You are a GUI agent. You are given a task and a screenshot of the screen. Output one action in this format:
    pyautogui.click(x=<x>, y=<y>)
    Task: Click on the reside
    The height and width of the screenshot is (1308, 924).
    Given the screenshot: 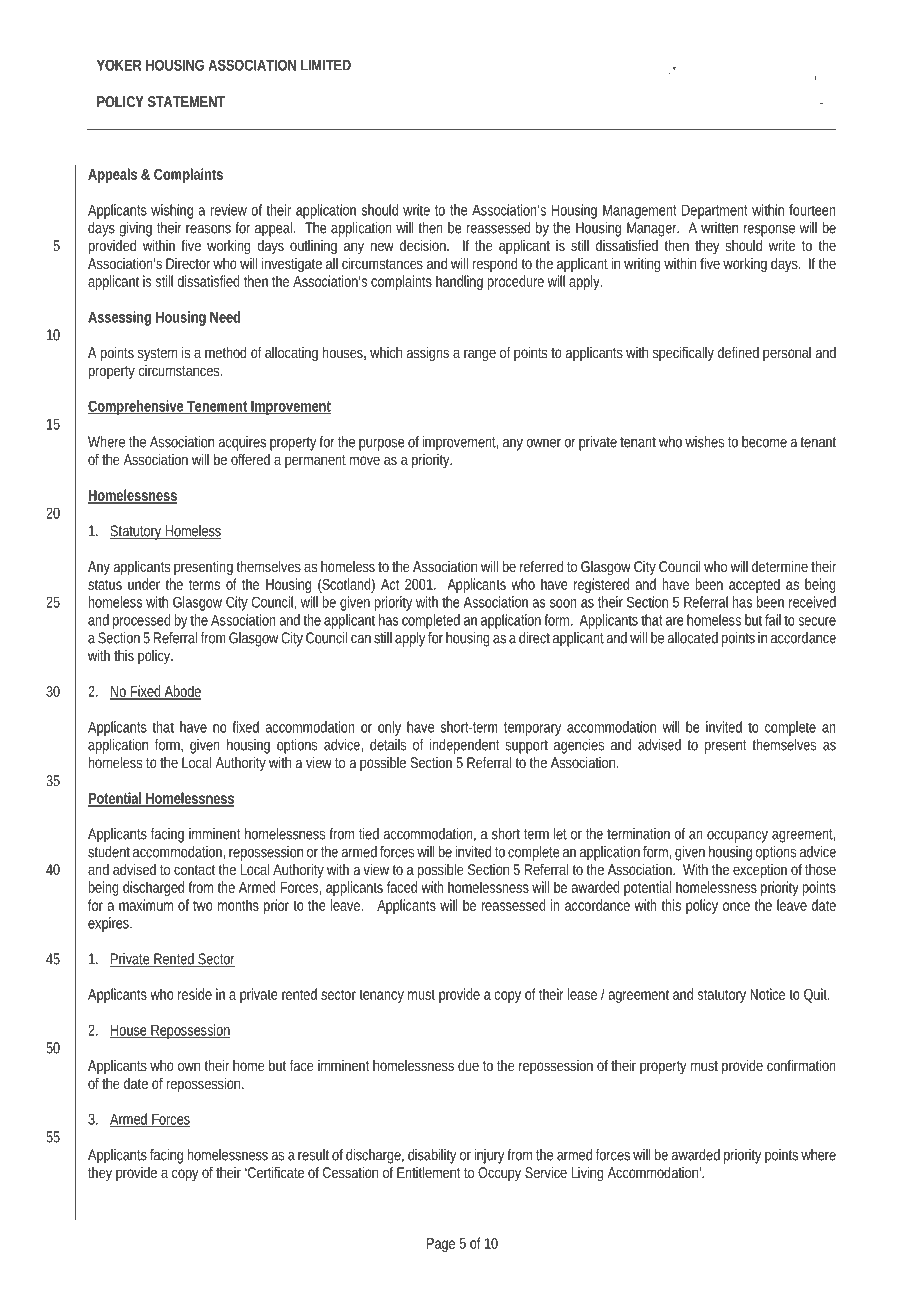 What is the action you would take?
    pyautogui.click(x=195, y=994)
